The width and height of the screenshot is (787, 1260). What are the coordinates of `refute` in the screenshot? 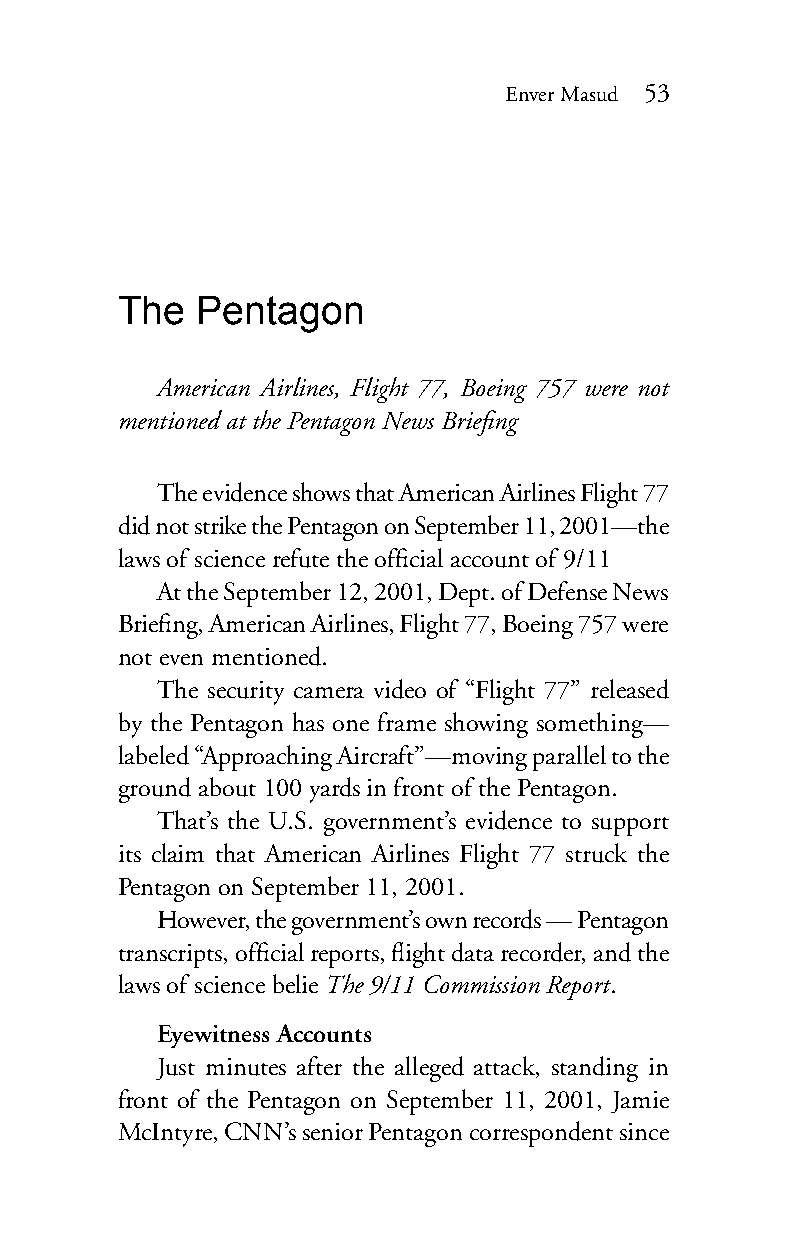 It's located at (301, 558).
